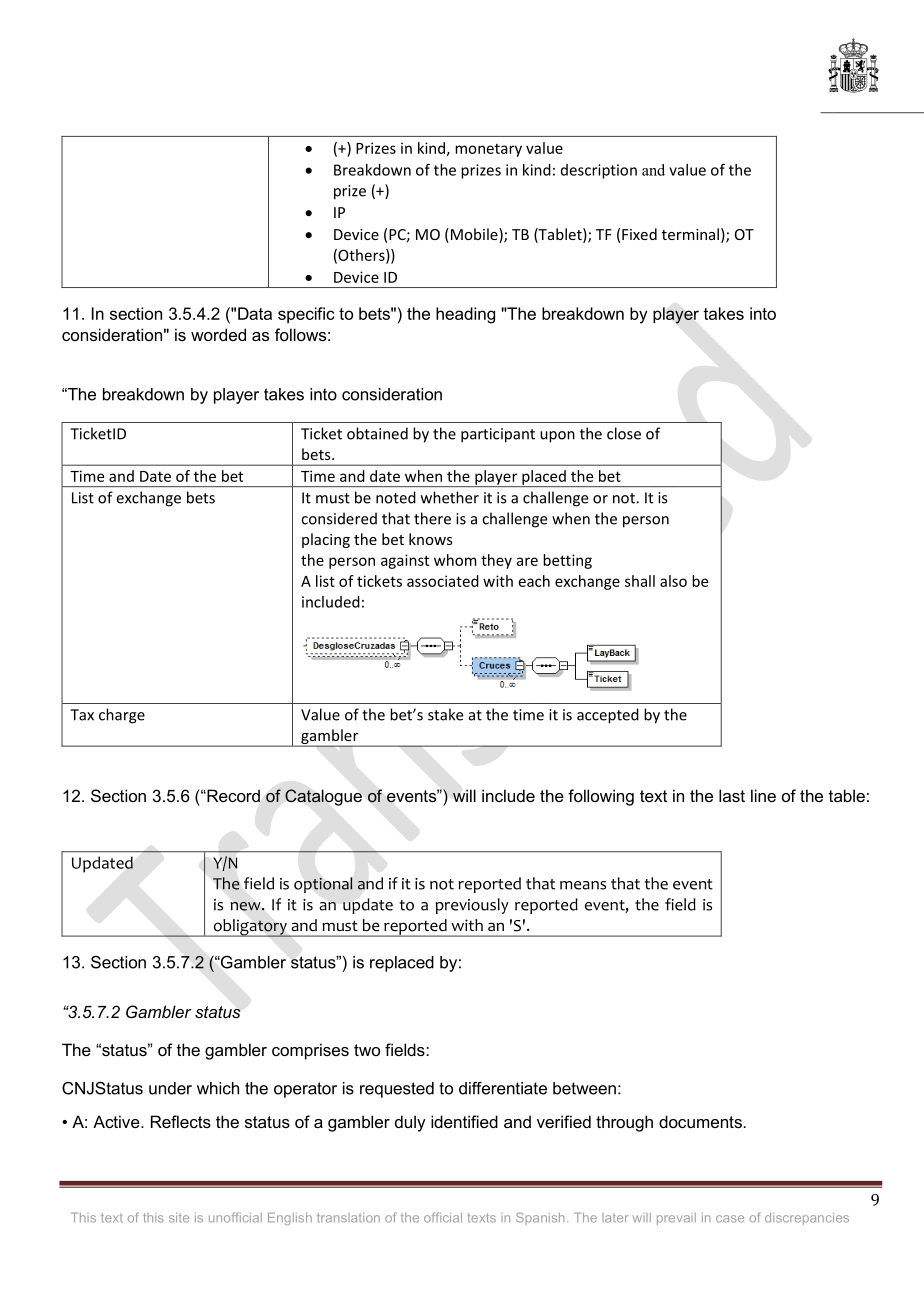 This screenshot has width=924, height=1308. Describe the element at coordinates (464, 1121) in the screenshot. I see `identified` at that location.
